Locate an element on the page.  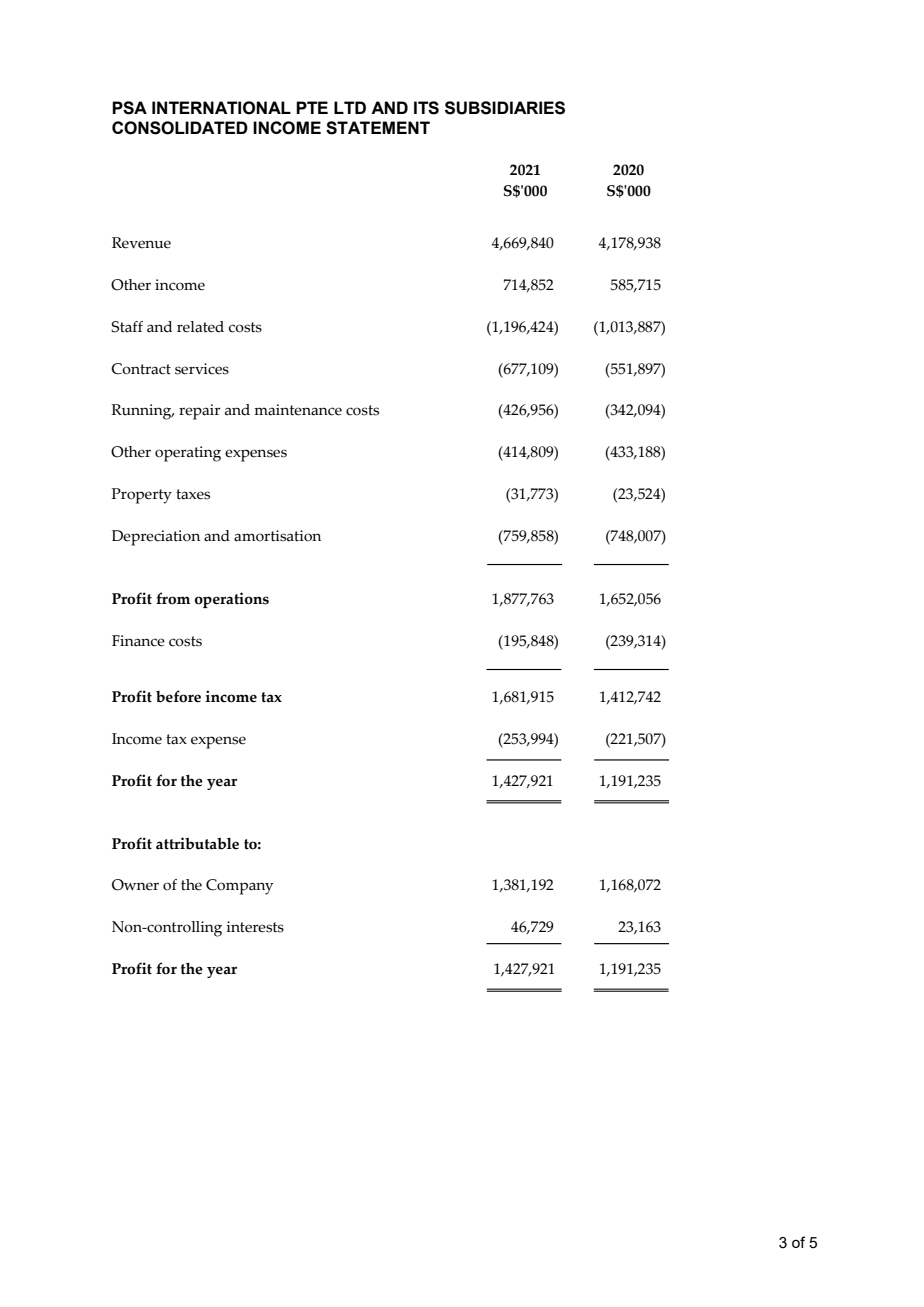
PTE is located at coordinates (312, 107).
